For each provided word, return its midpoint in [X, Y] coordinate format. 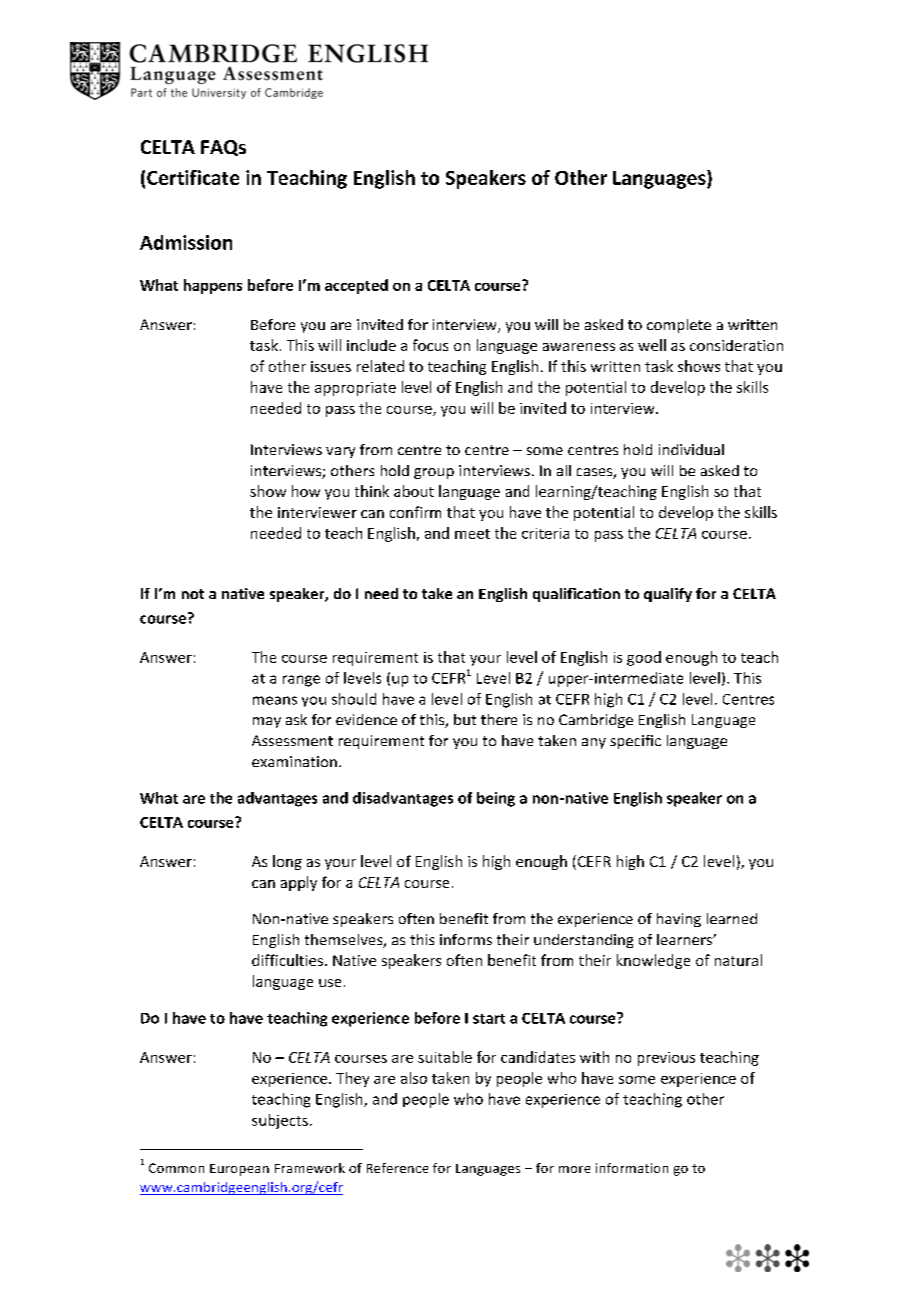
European [239, 1170]
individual [691, 449]
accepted [356, 286]
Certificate [193, 177]
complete [679, 326]
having [679, 920]
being [496, 799]
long [287, 862]
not [193, 594]
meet [472, 534]
